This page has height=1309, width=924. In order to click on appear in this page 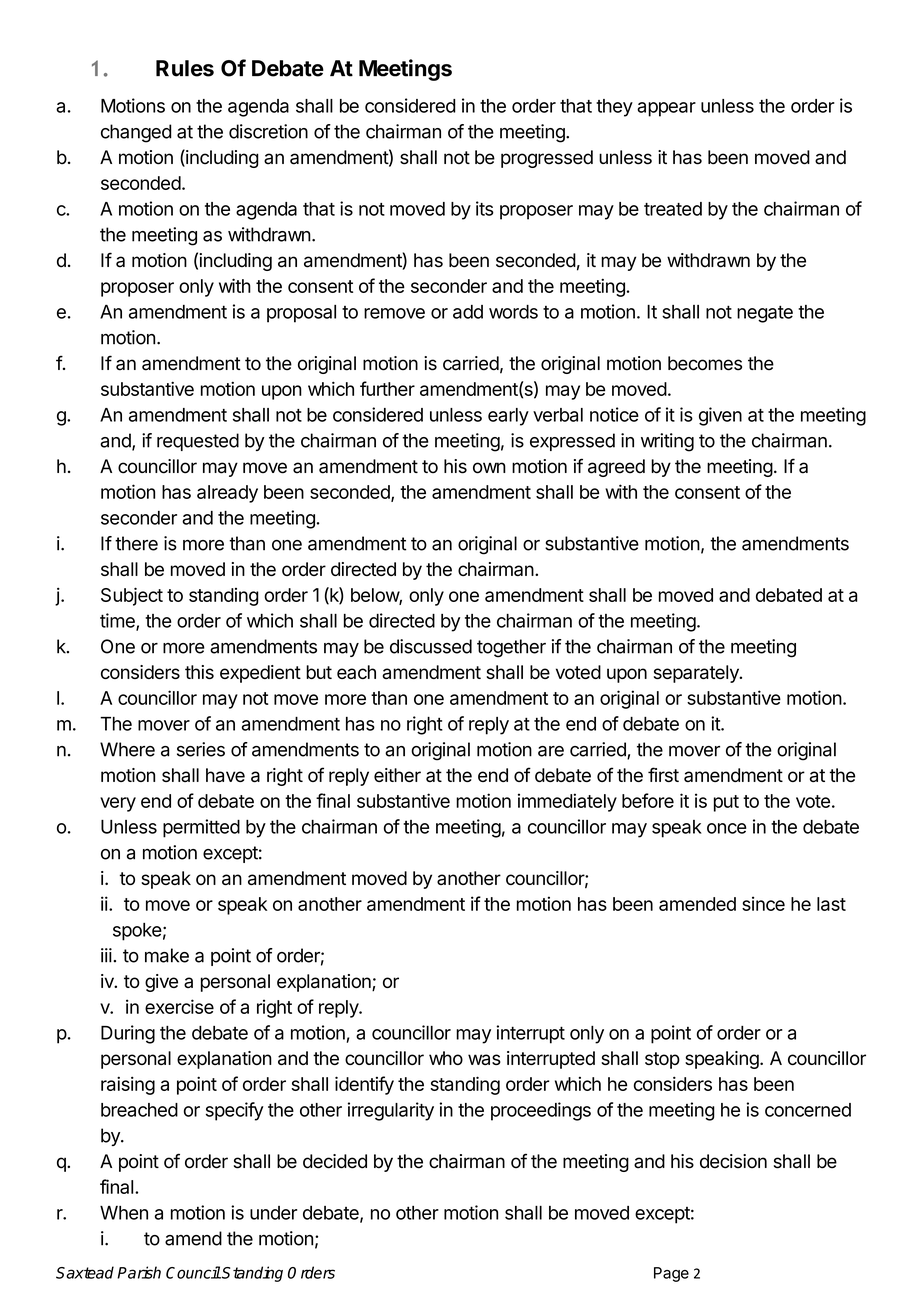, I will do `click(666, 109)`.
